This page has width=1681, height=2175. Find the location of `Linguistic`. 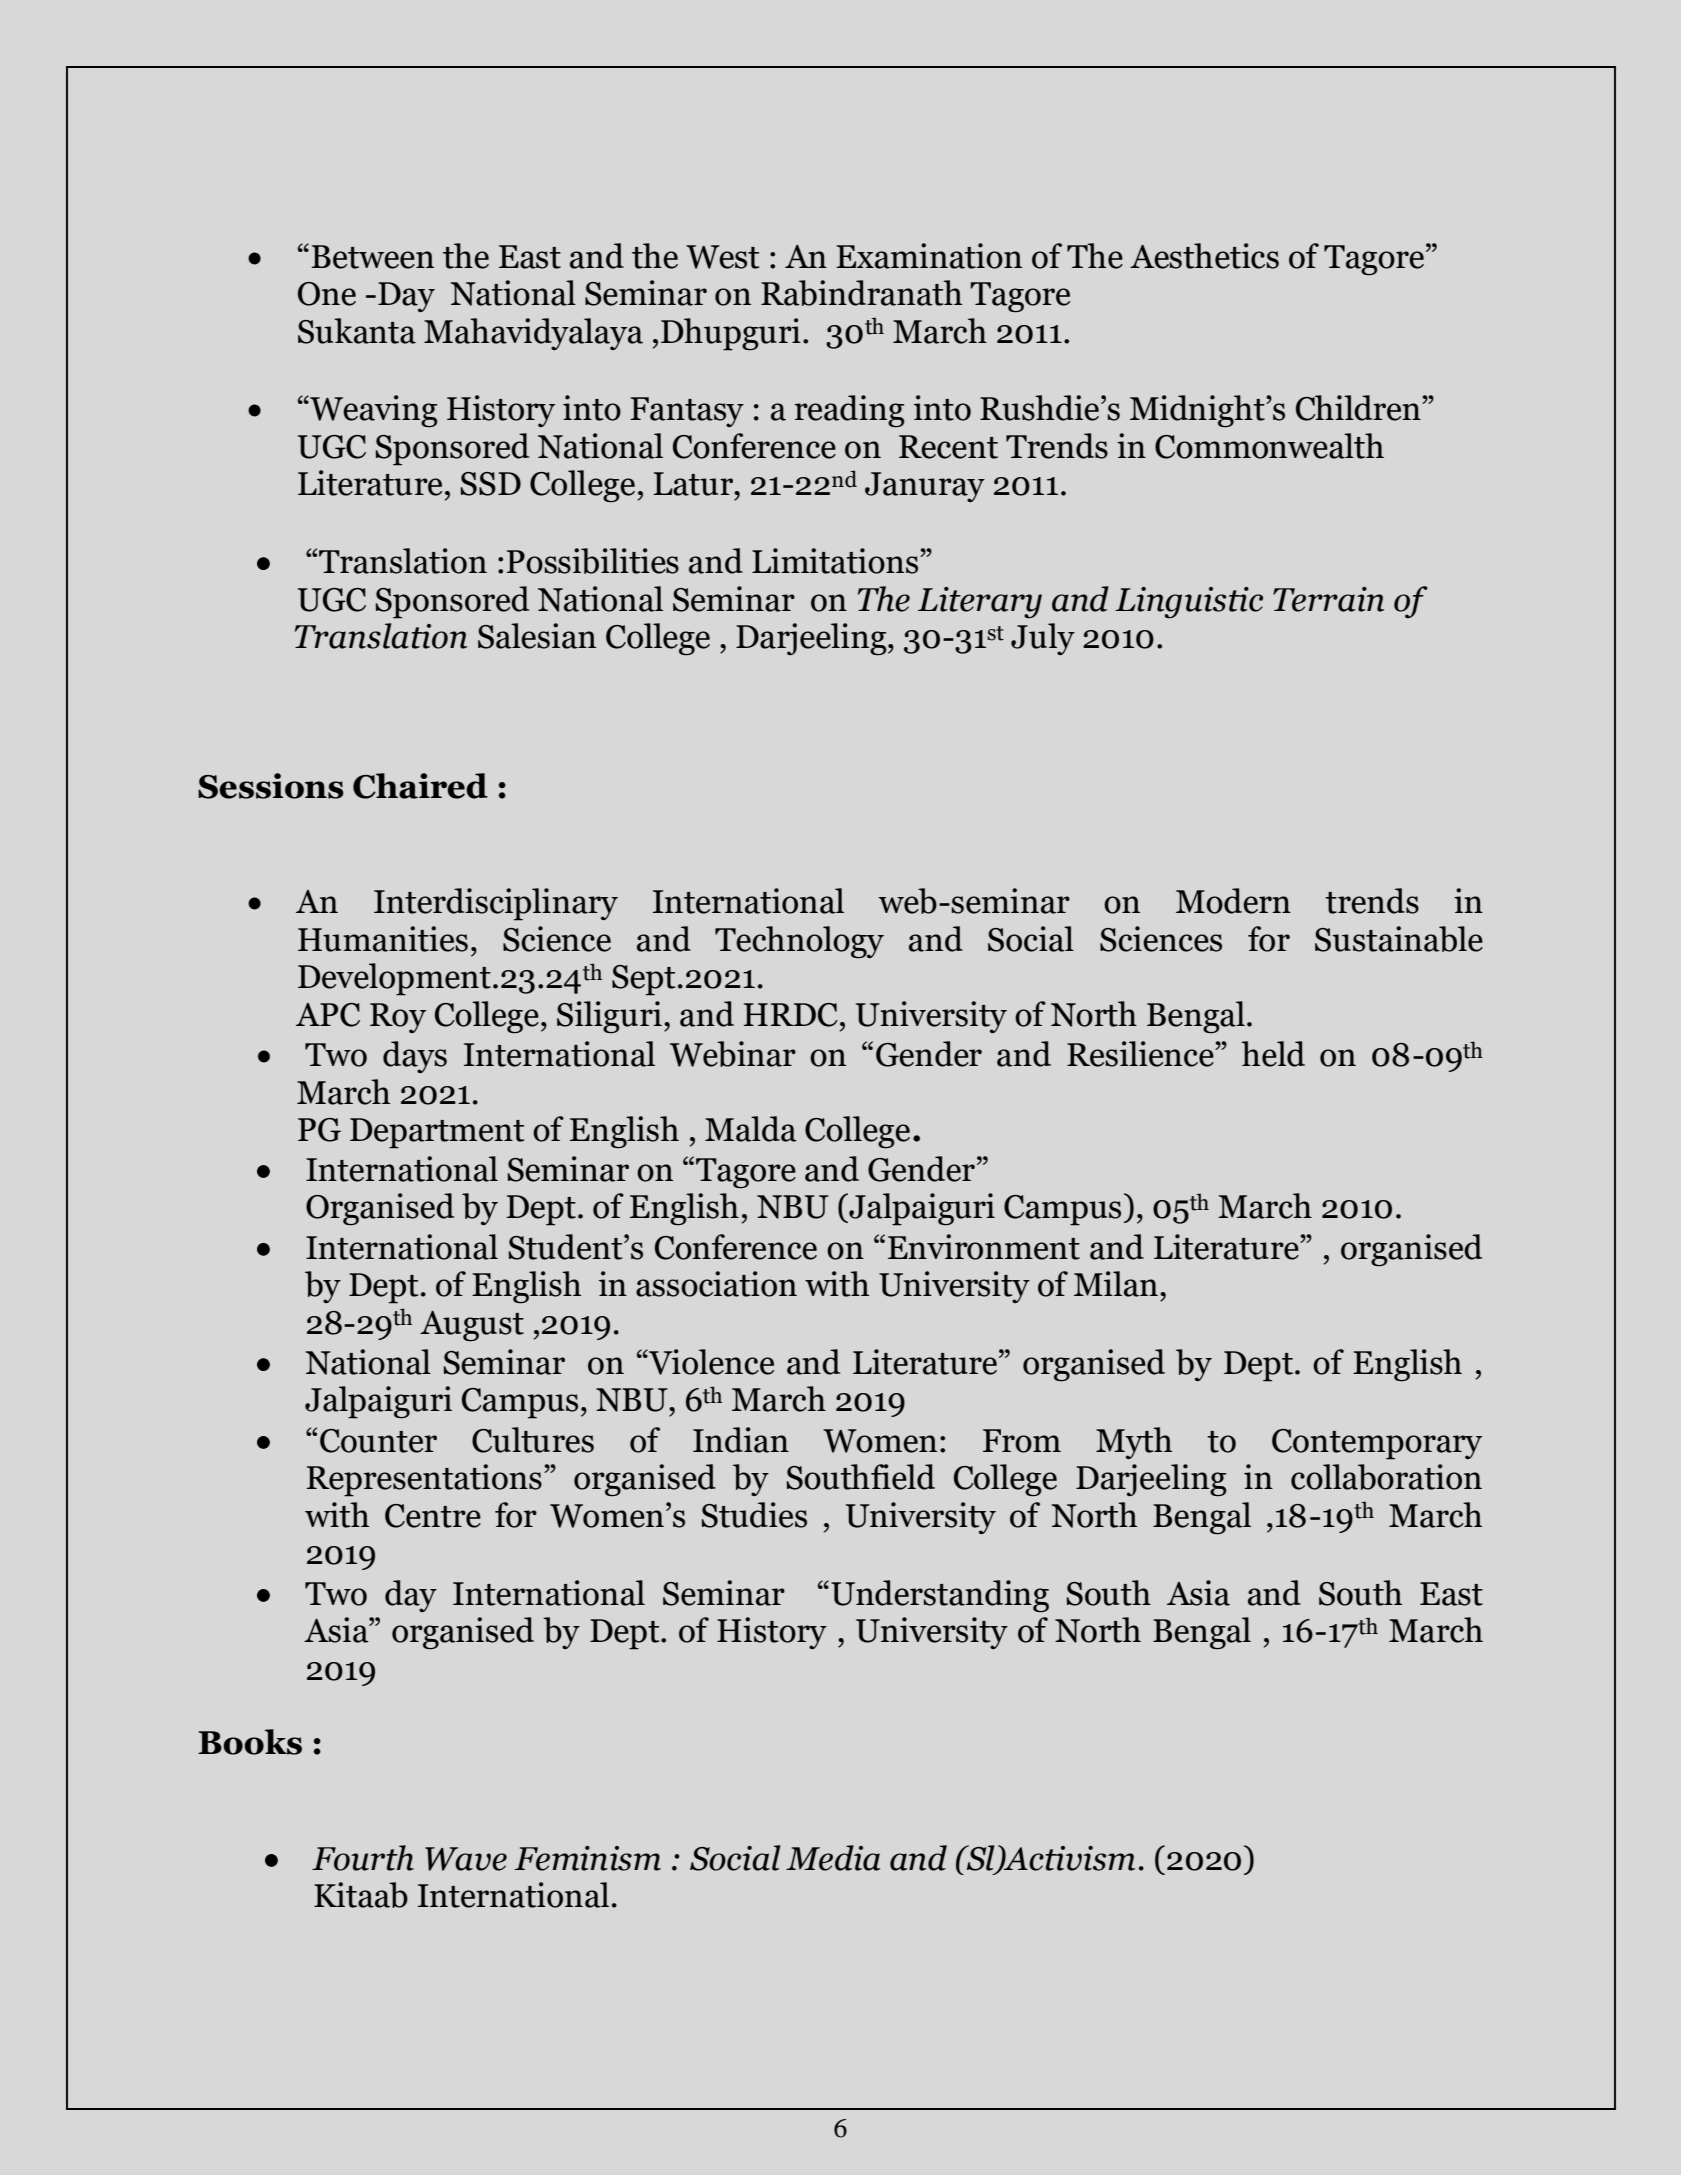

Linguistic is located at coordinates (1189, 602).
